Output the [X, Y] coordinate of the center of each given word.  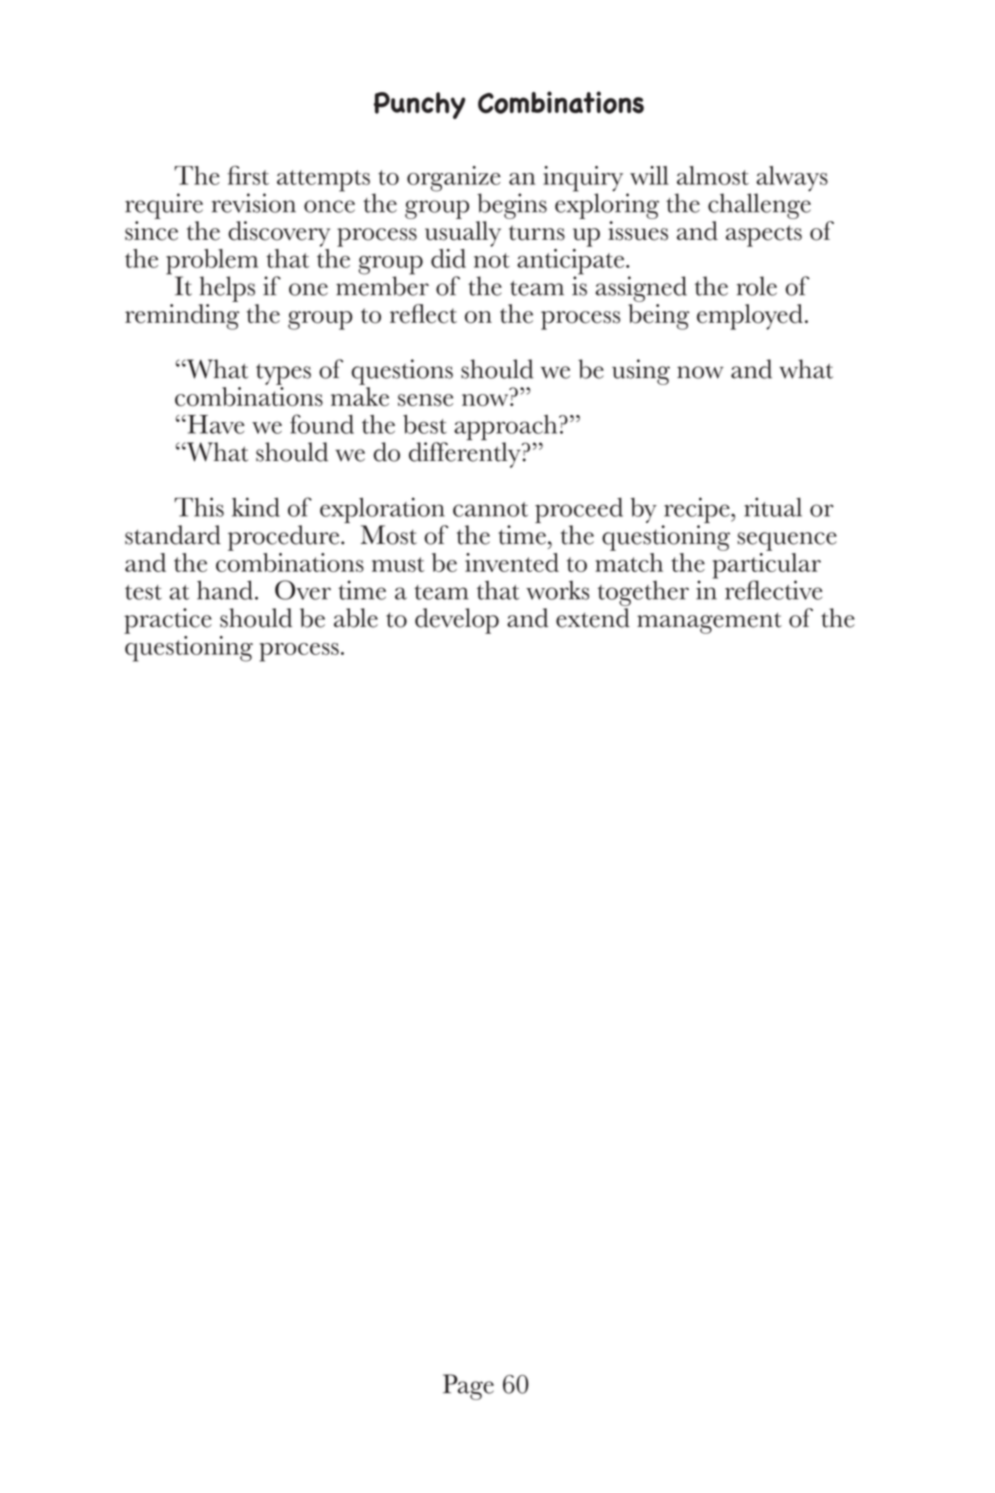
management [709, 623]
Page [468, 1387]
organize [454, 180]
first [248, 175]
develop [457, 621]
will [649, 175]
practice [168, 621]
